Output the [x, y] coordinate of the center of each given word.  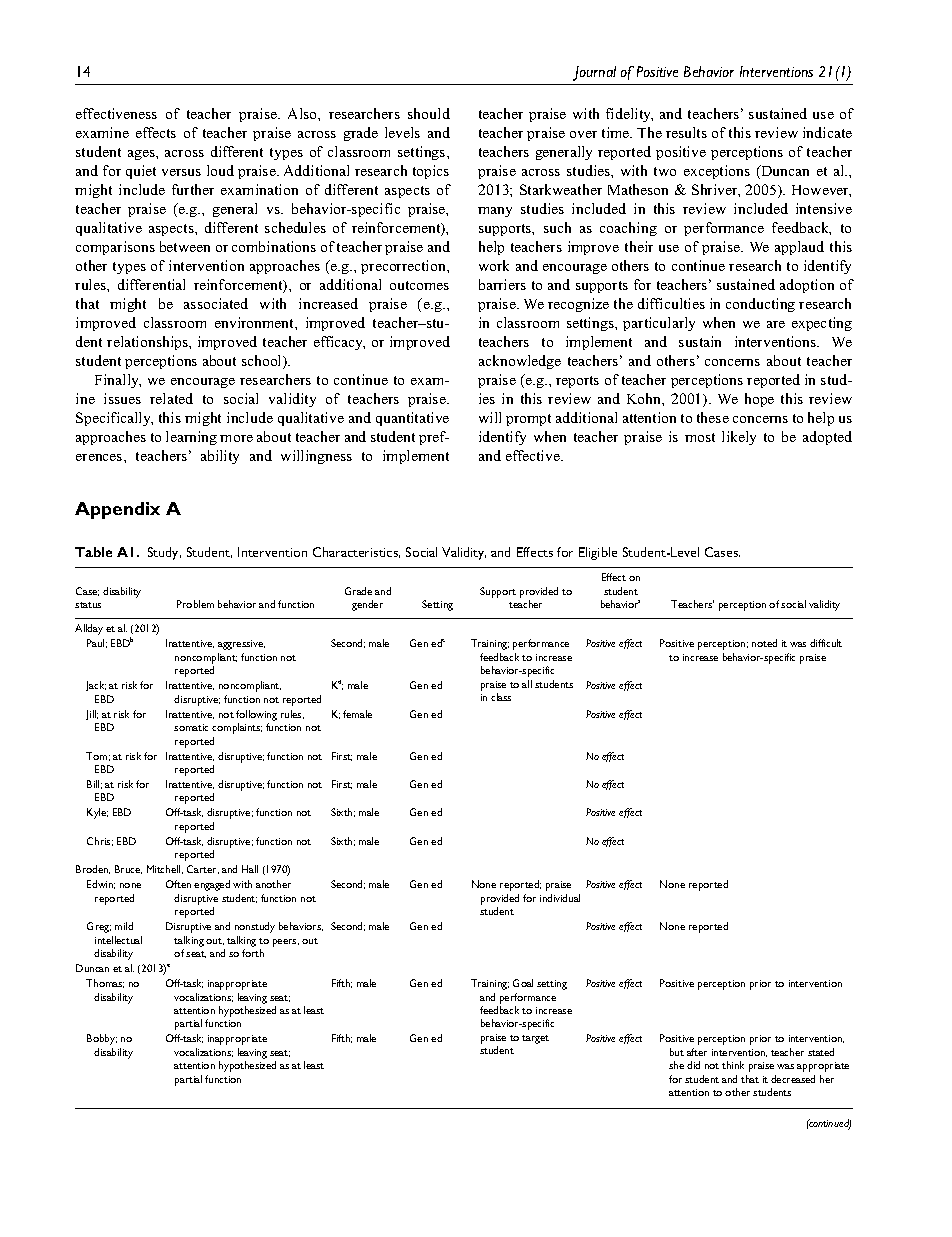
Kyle [97, 813]
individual [560, 898]
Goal [523, 983]
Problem [195, 604]
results [686, 132]
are [776, 324]
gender [367, 605]
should [429, 113]
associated [216, 303]
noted [764, 643]
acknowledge [520, 362]
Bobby [102, 1039]
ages [142, 155]
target [535, 1039]
